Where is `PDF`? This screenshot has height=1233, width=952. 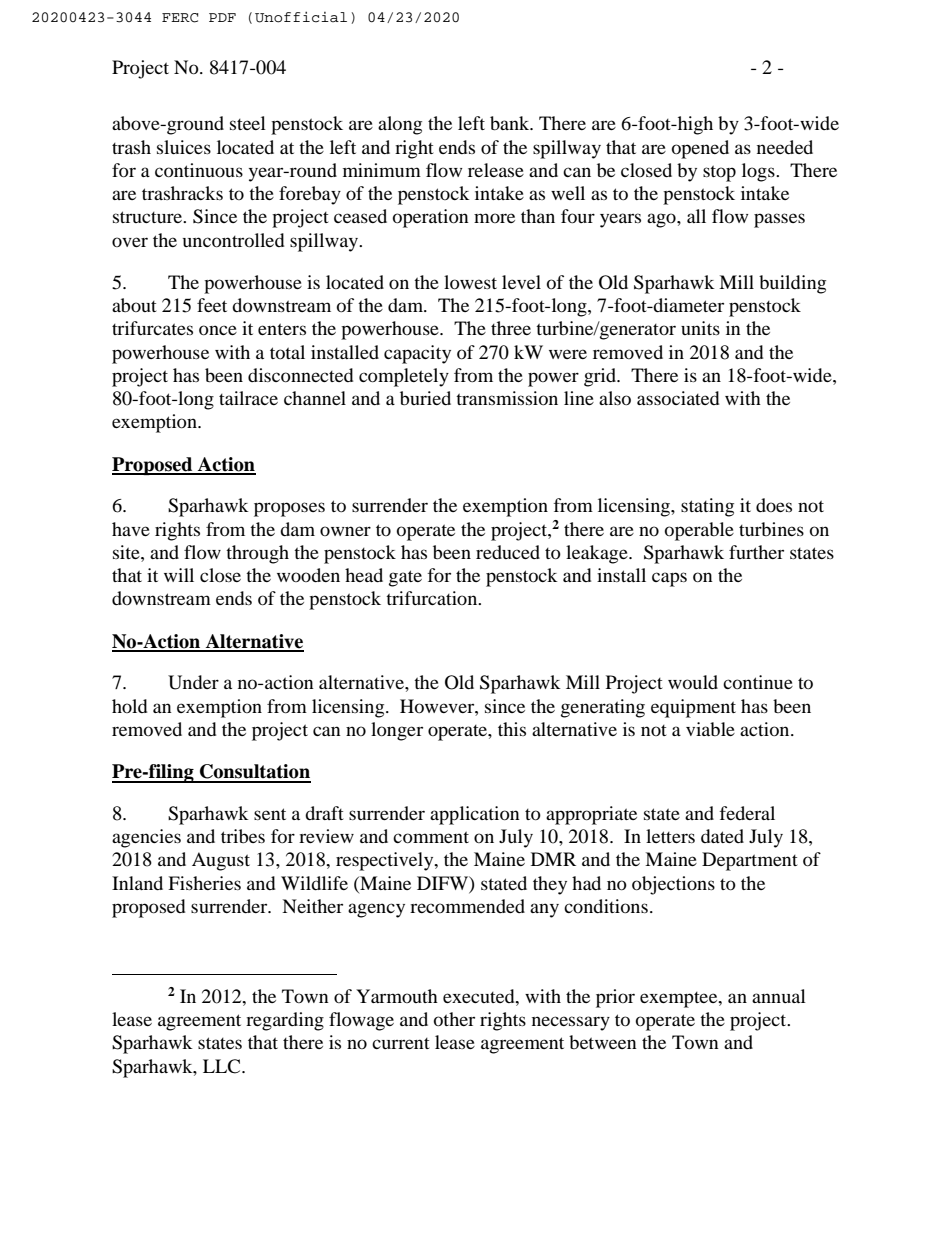 PDF is located at coordinates (222, 17).
